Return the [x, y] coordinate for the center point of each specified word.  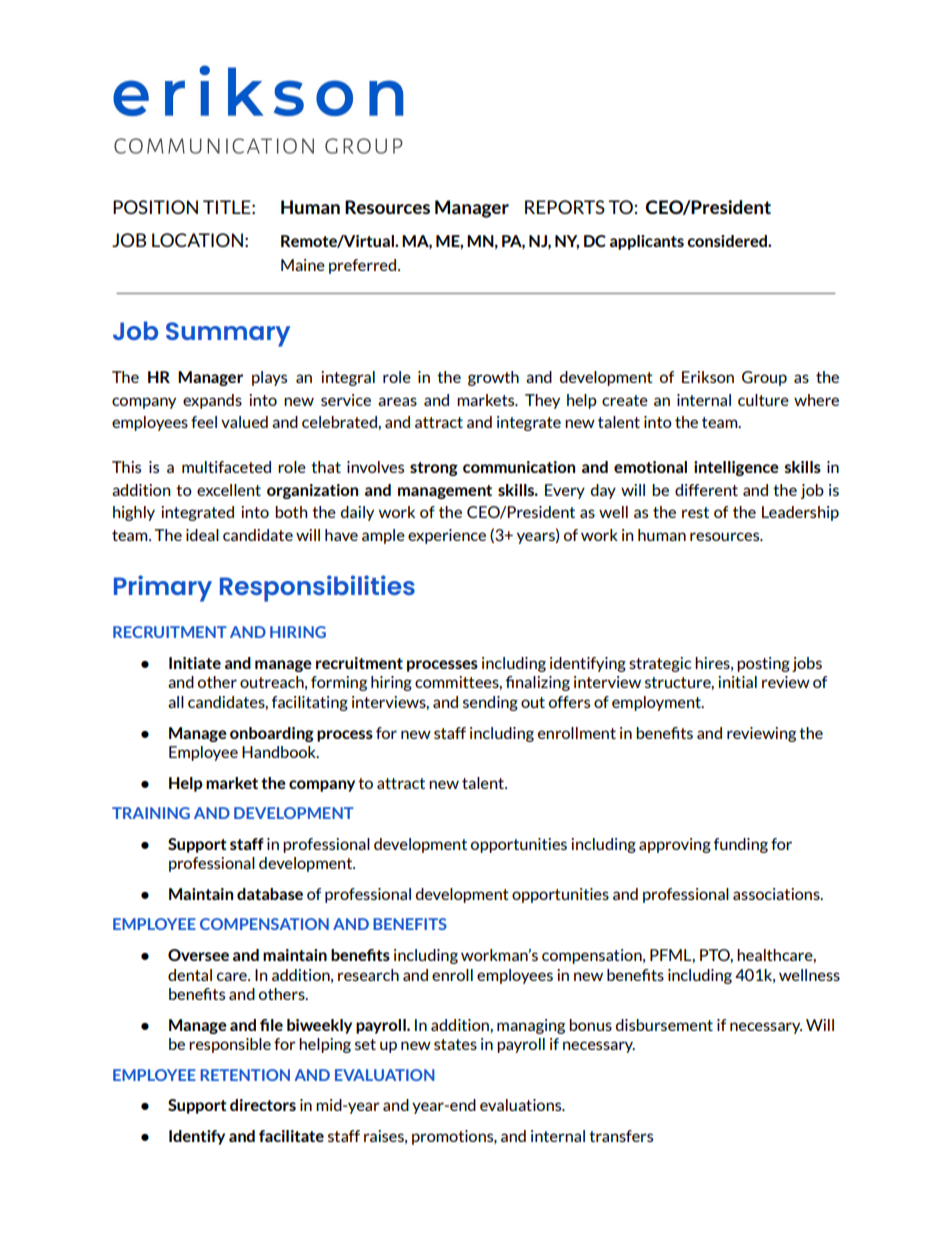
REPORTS [565, 207]
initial [737, 682]
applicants [647, 242]
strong [434, 469]
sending [490, 703]
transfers [621, 1136]
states [455, 1044]
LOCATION [197, 240]
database [270, 894]
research [368, 975]
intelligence [736, 468]
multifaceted [226, 467]
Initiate [195, 663]
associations [777, 894]
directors [263, 1105]
